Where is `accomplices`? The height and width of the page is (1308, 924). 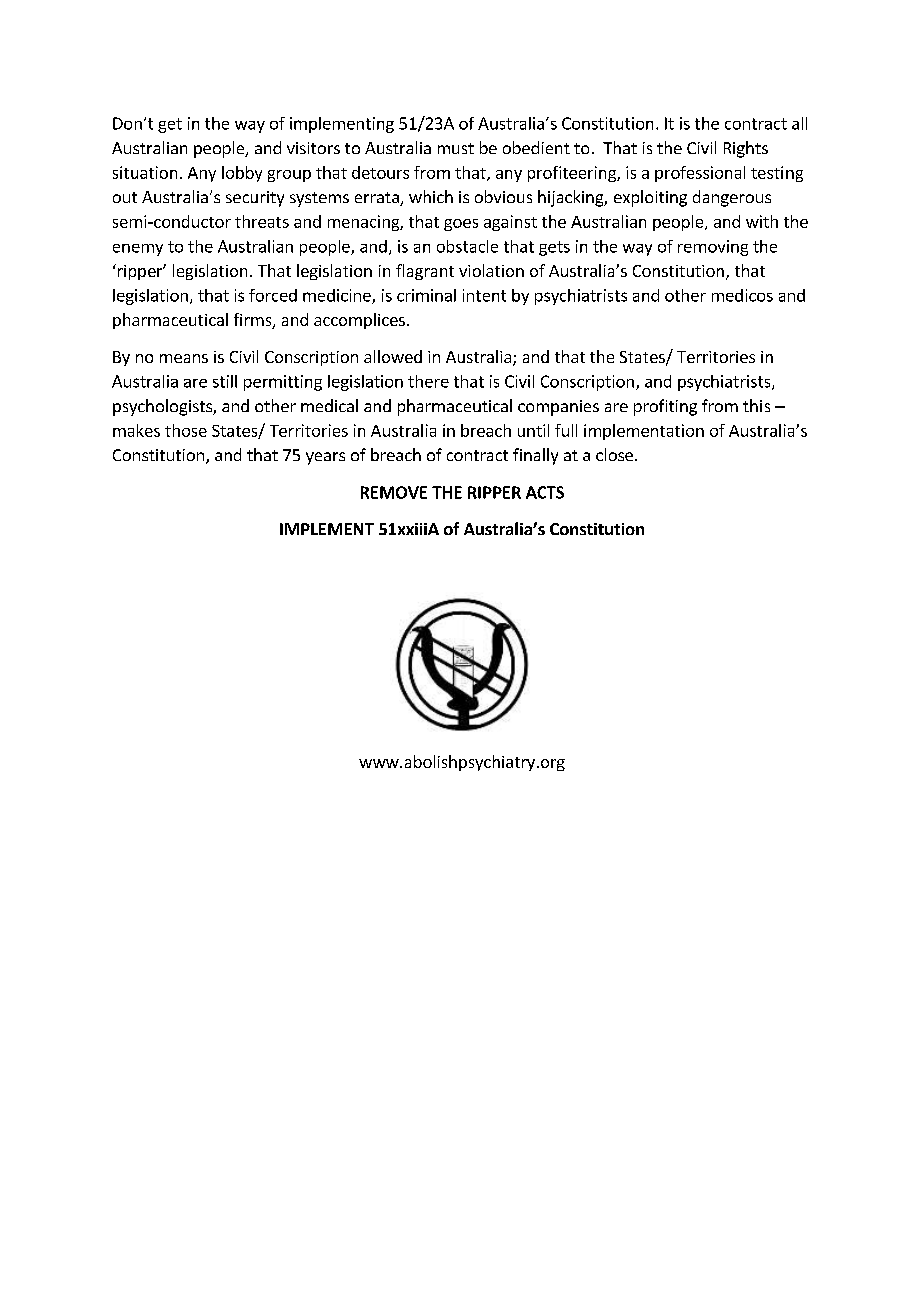
accomplices is located at coordinates (359, 321).
